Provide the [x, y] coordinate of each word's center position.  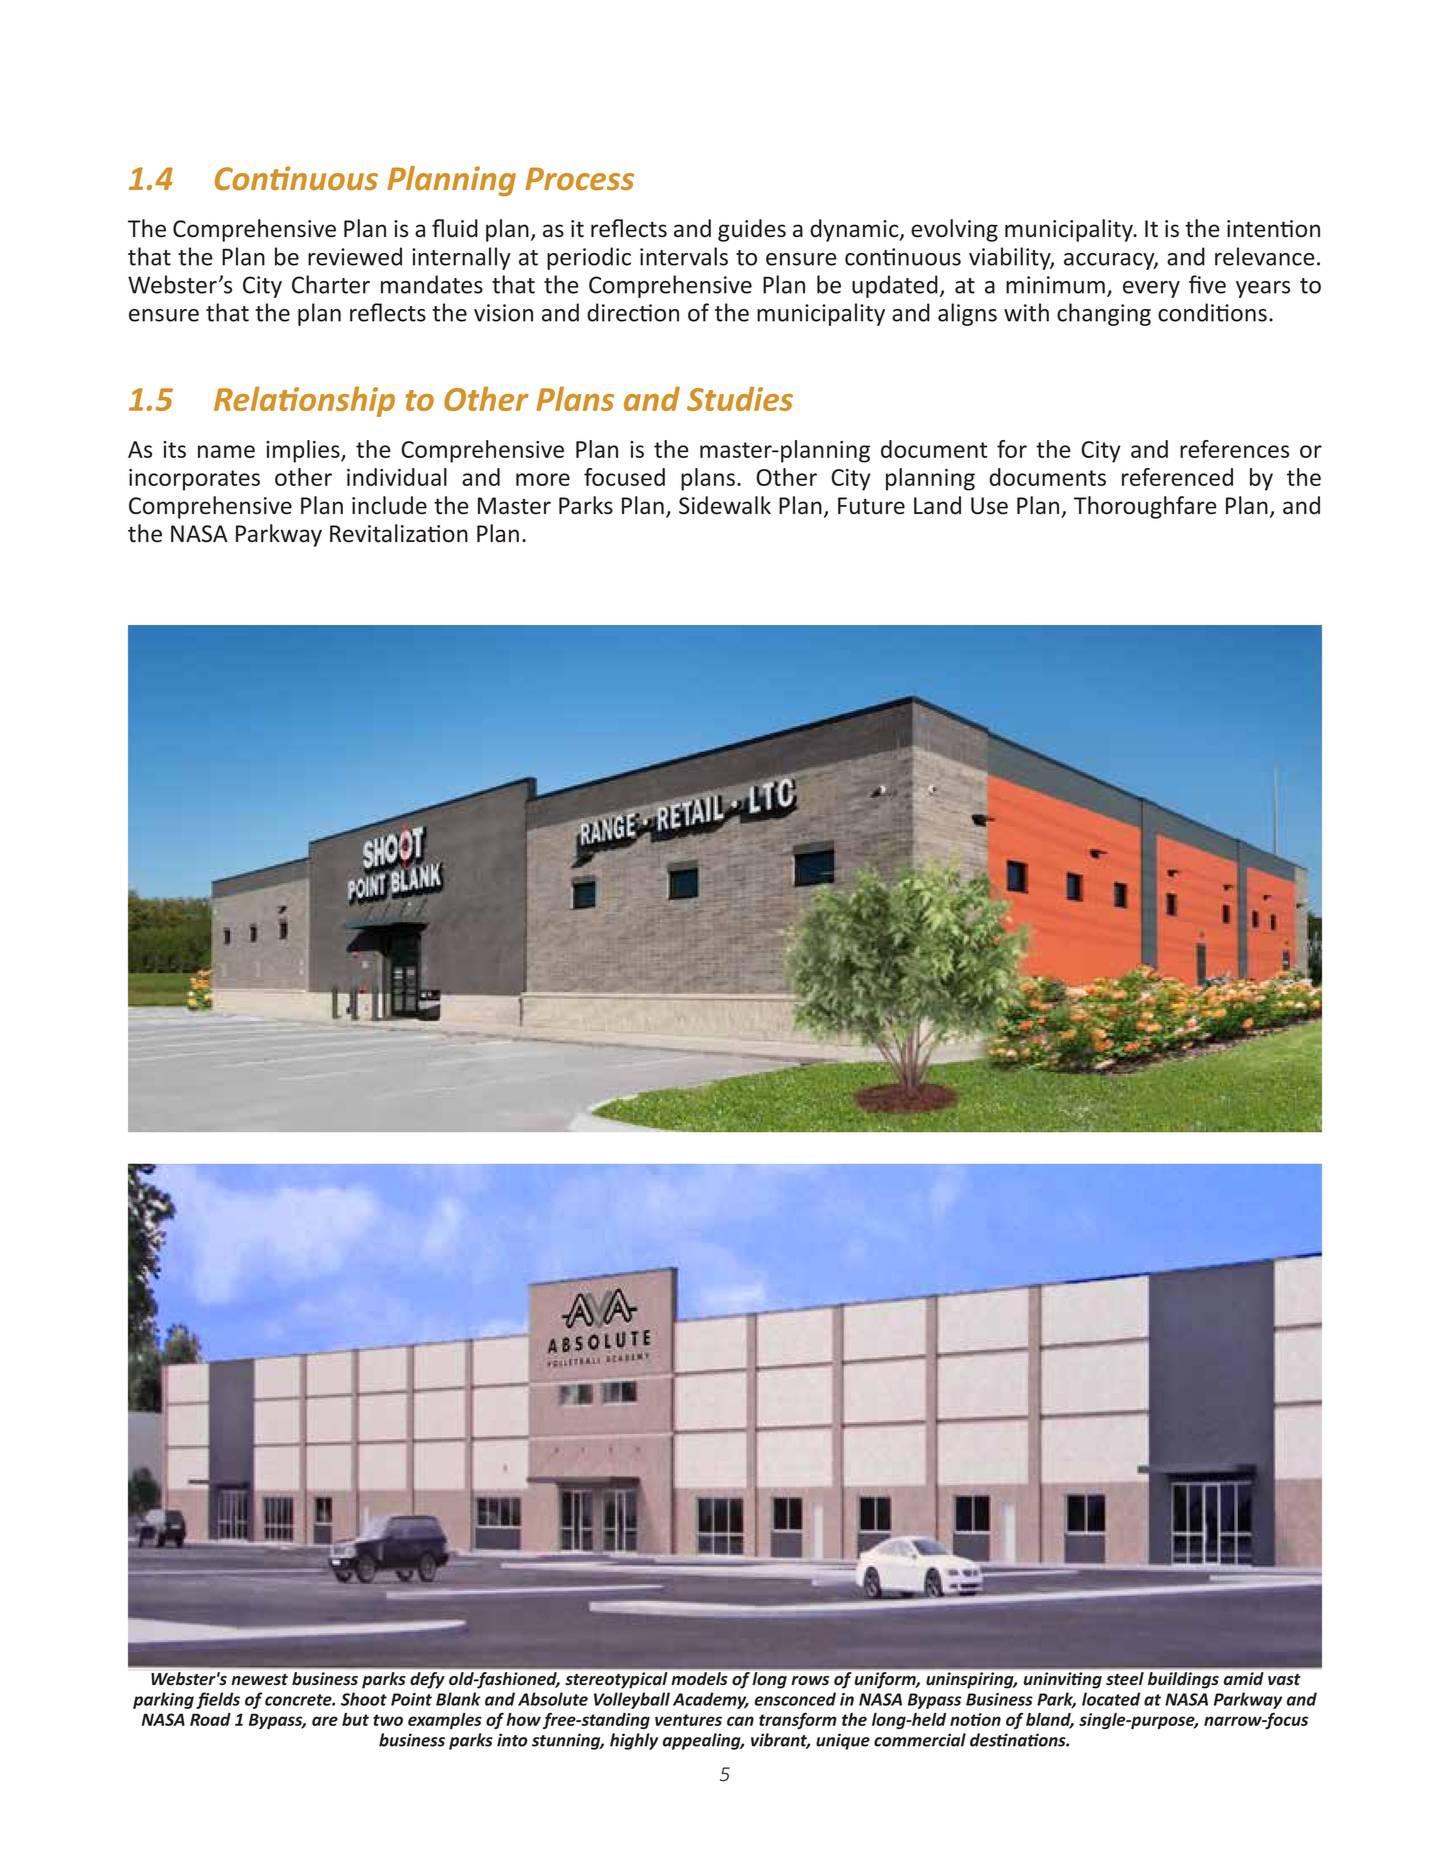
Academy [711, 1700]
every [1151, 289]
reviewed [355, 256]
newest [259, 1679]
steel [1125, 1678]
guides [752, 230]
